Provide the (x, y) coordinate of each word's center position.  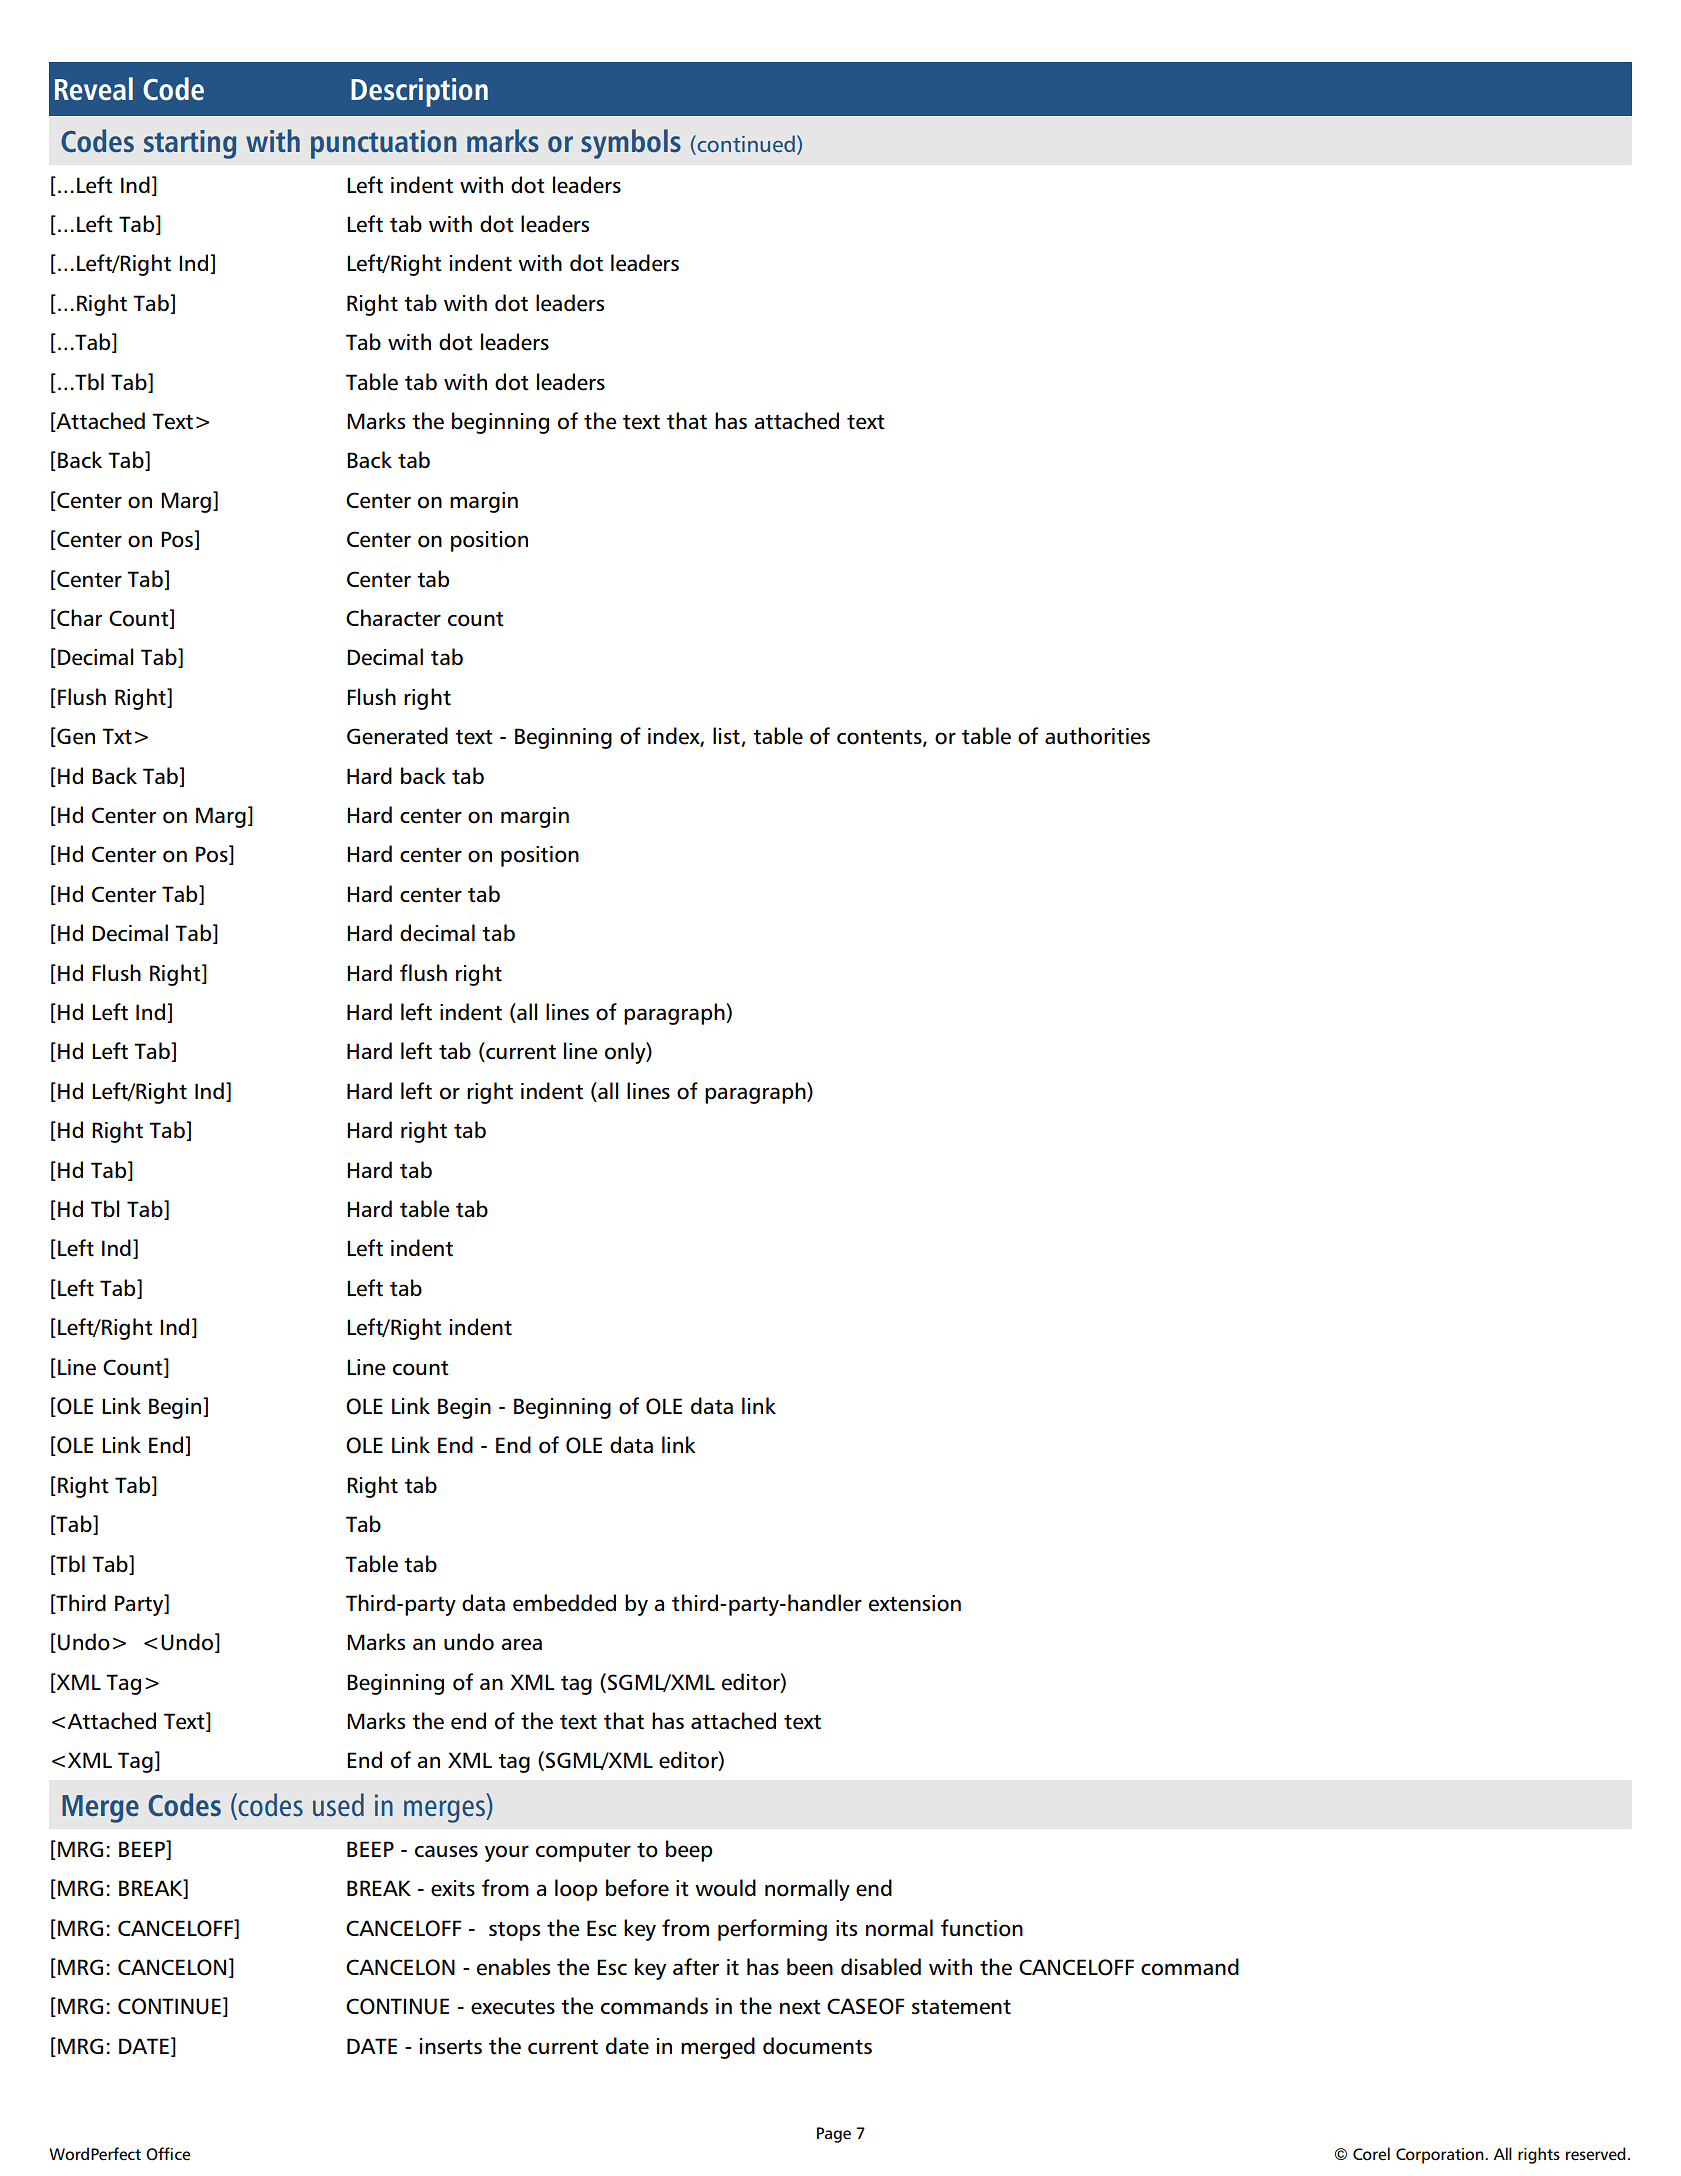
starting (190, 144)
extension (915, 1603)
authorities (1097, 736)
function (982, 1928)
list (727, 737)
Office (168, 2154)
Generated (397, 736)
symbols (631, 144)
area (521, 1644)
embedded (564, 1603)
